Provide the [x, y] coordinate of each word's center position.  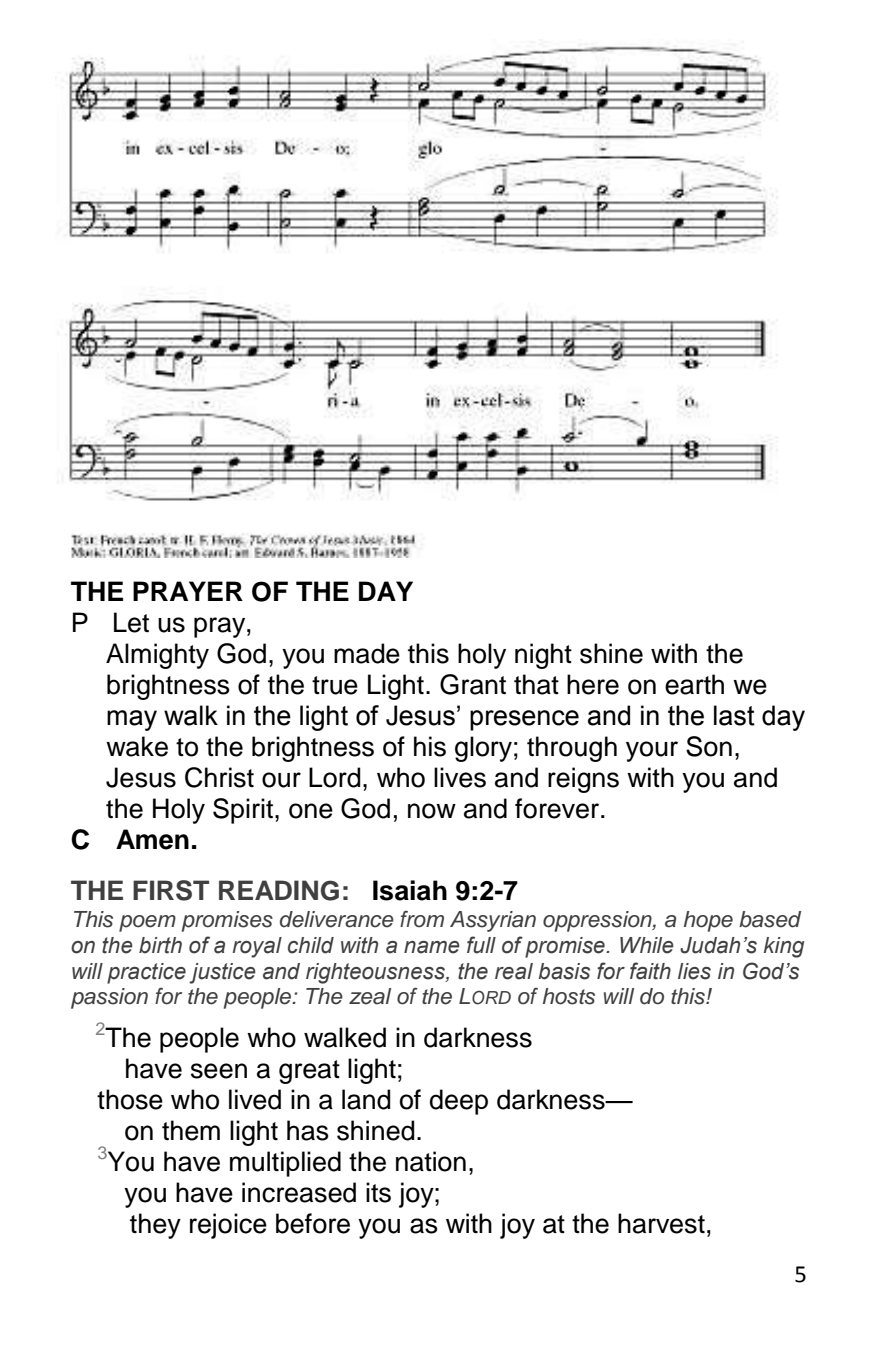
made [367, 653]
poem [147, 923]
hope [708, 921]
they [155, 1226]
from [422, 919]
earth [694, 684]
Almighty [157, 656]
